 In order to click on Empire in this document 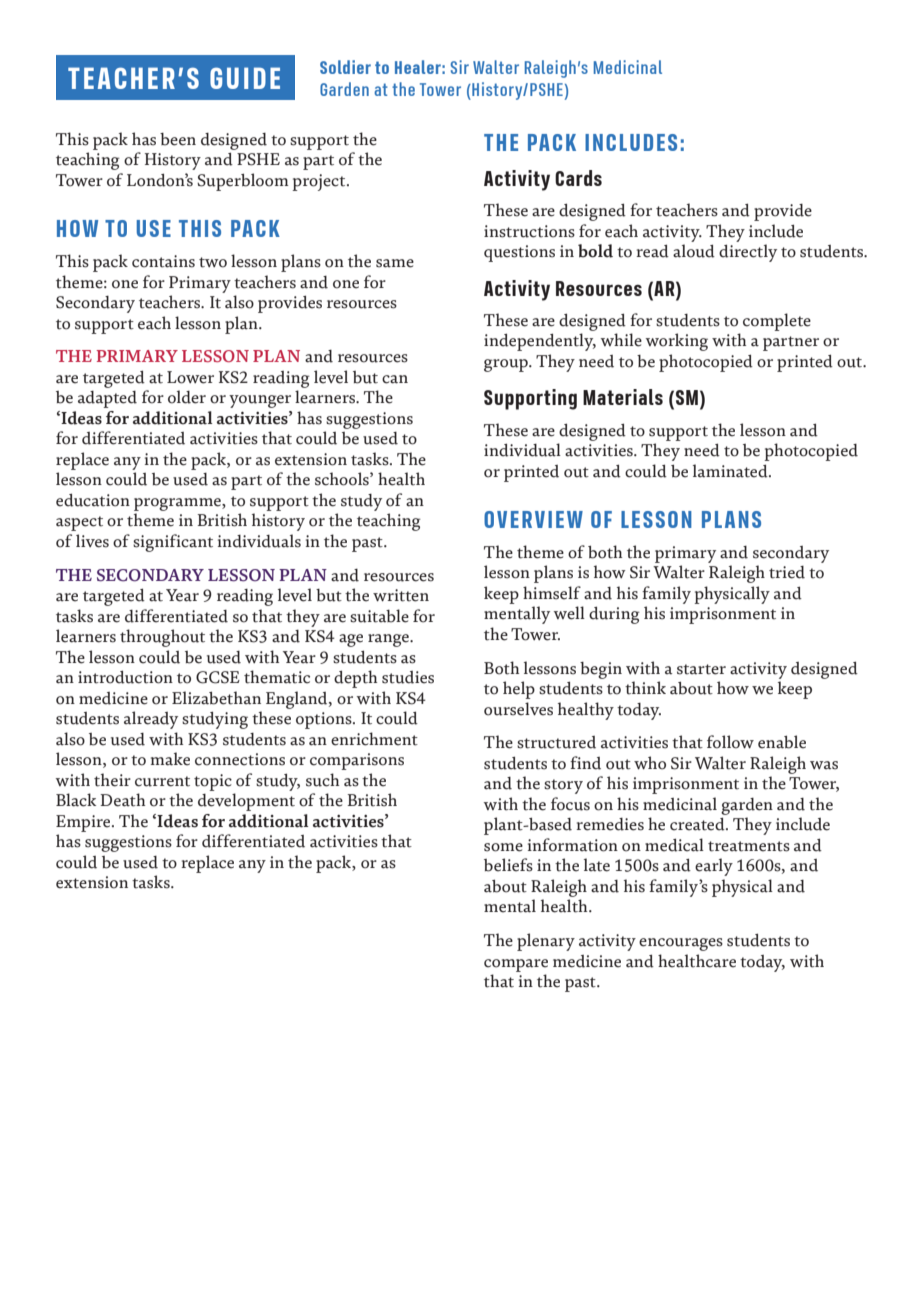, I will do `click(84, 823)`.
